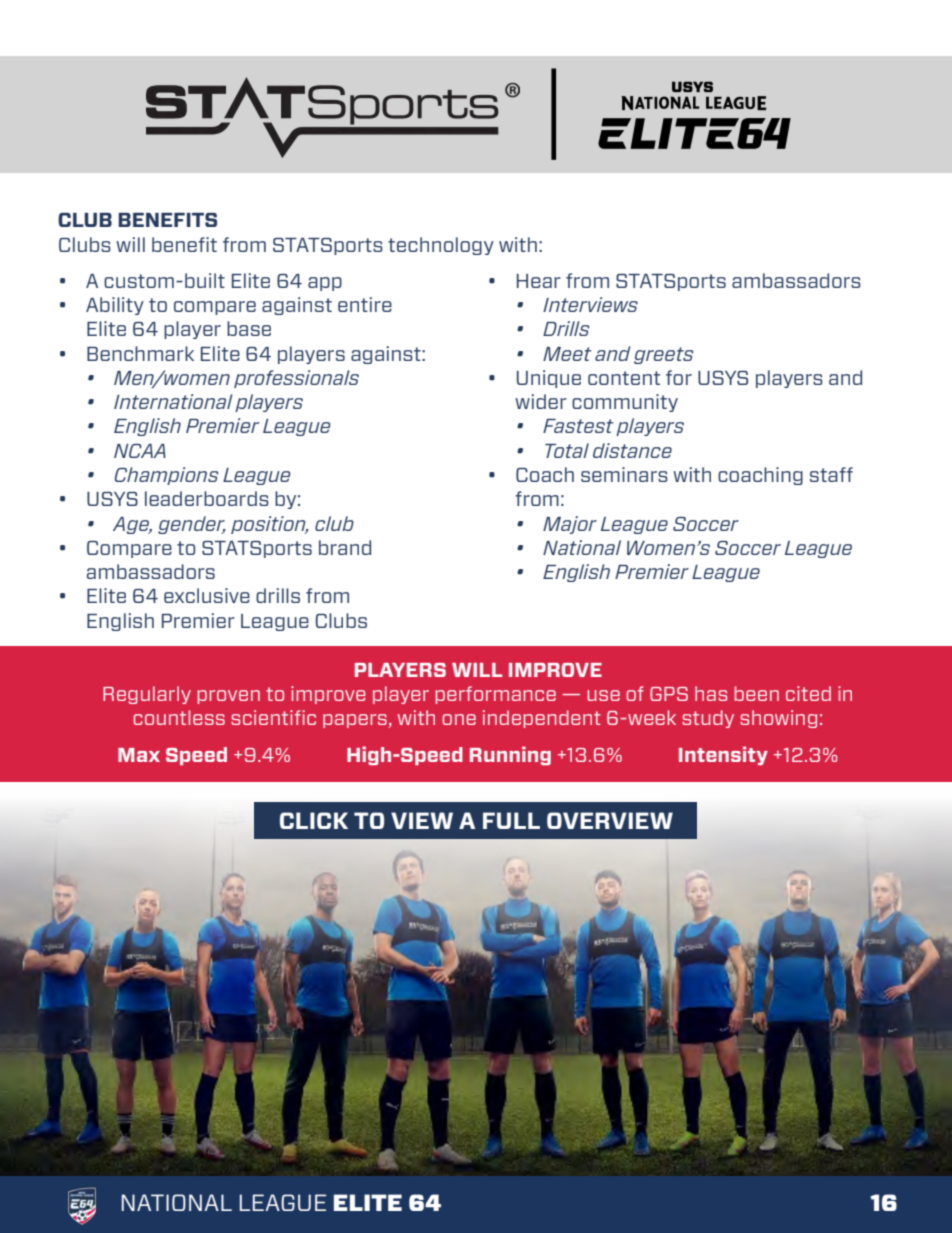 The height and width of the screenshot is (1233, 952). I want to click on Total, so click(567, 450).
